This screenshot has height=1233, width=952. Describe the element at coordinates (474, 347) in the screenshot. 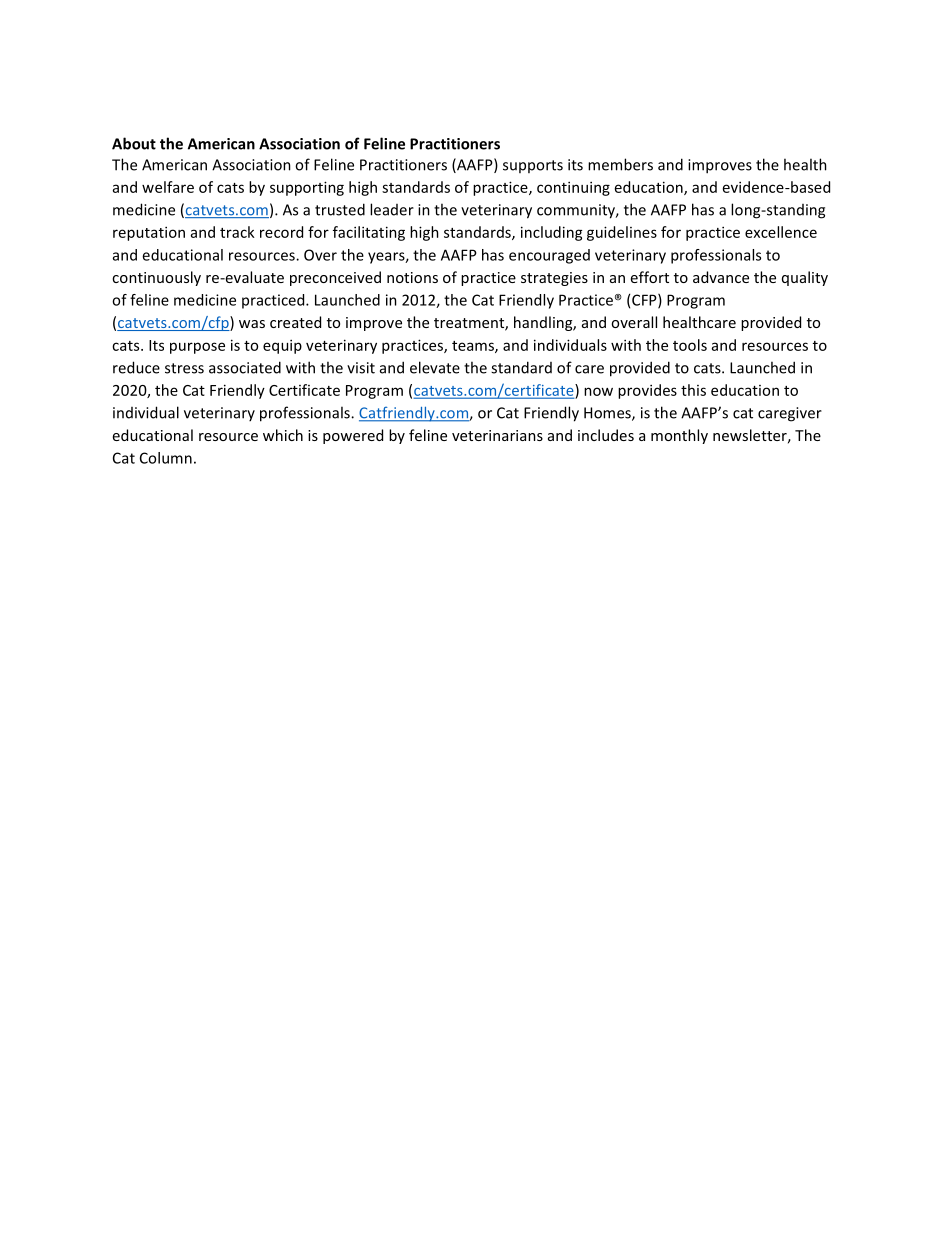

I see `teams` at that location.
